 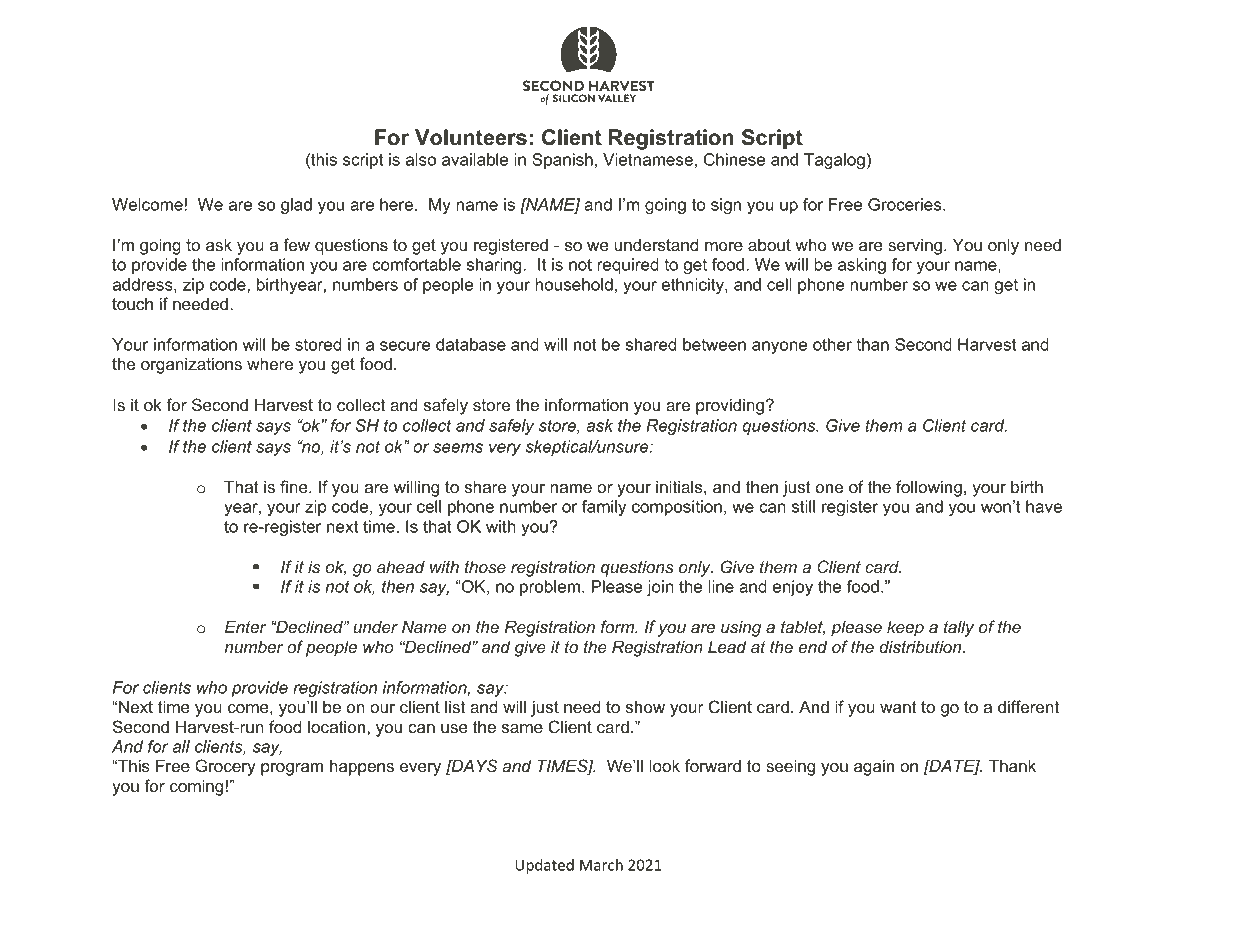 What do you see at coordinates (562, 161) in the screenshot?
I see `Spanish` at bounding box center [562, 161].
